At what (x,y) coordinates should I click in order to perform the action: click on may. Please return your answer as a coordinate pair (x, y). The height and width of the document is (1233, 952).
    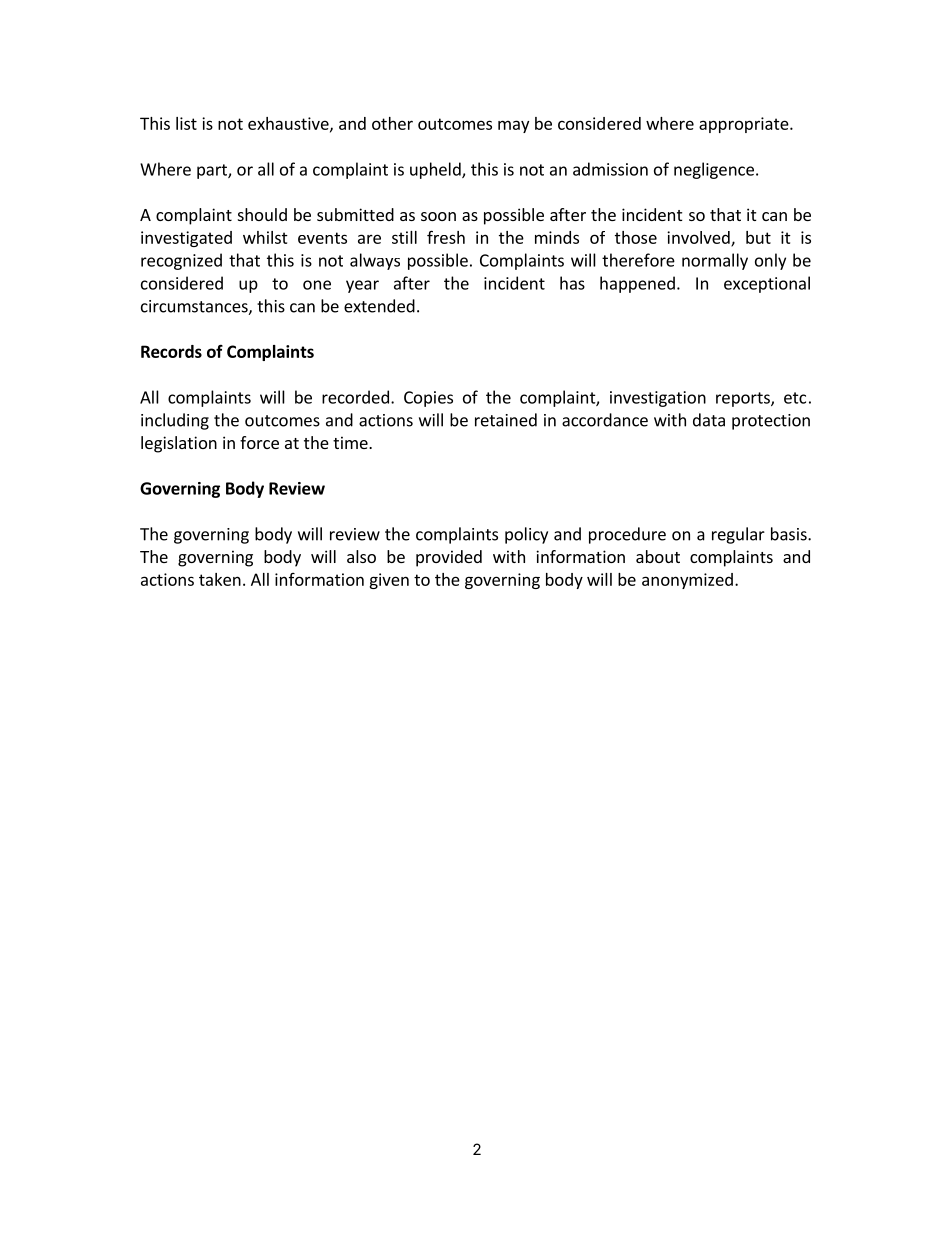
    Looking at the image, I should click on (513, 126).
